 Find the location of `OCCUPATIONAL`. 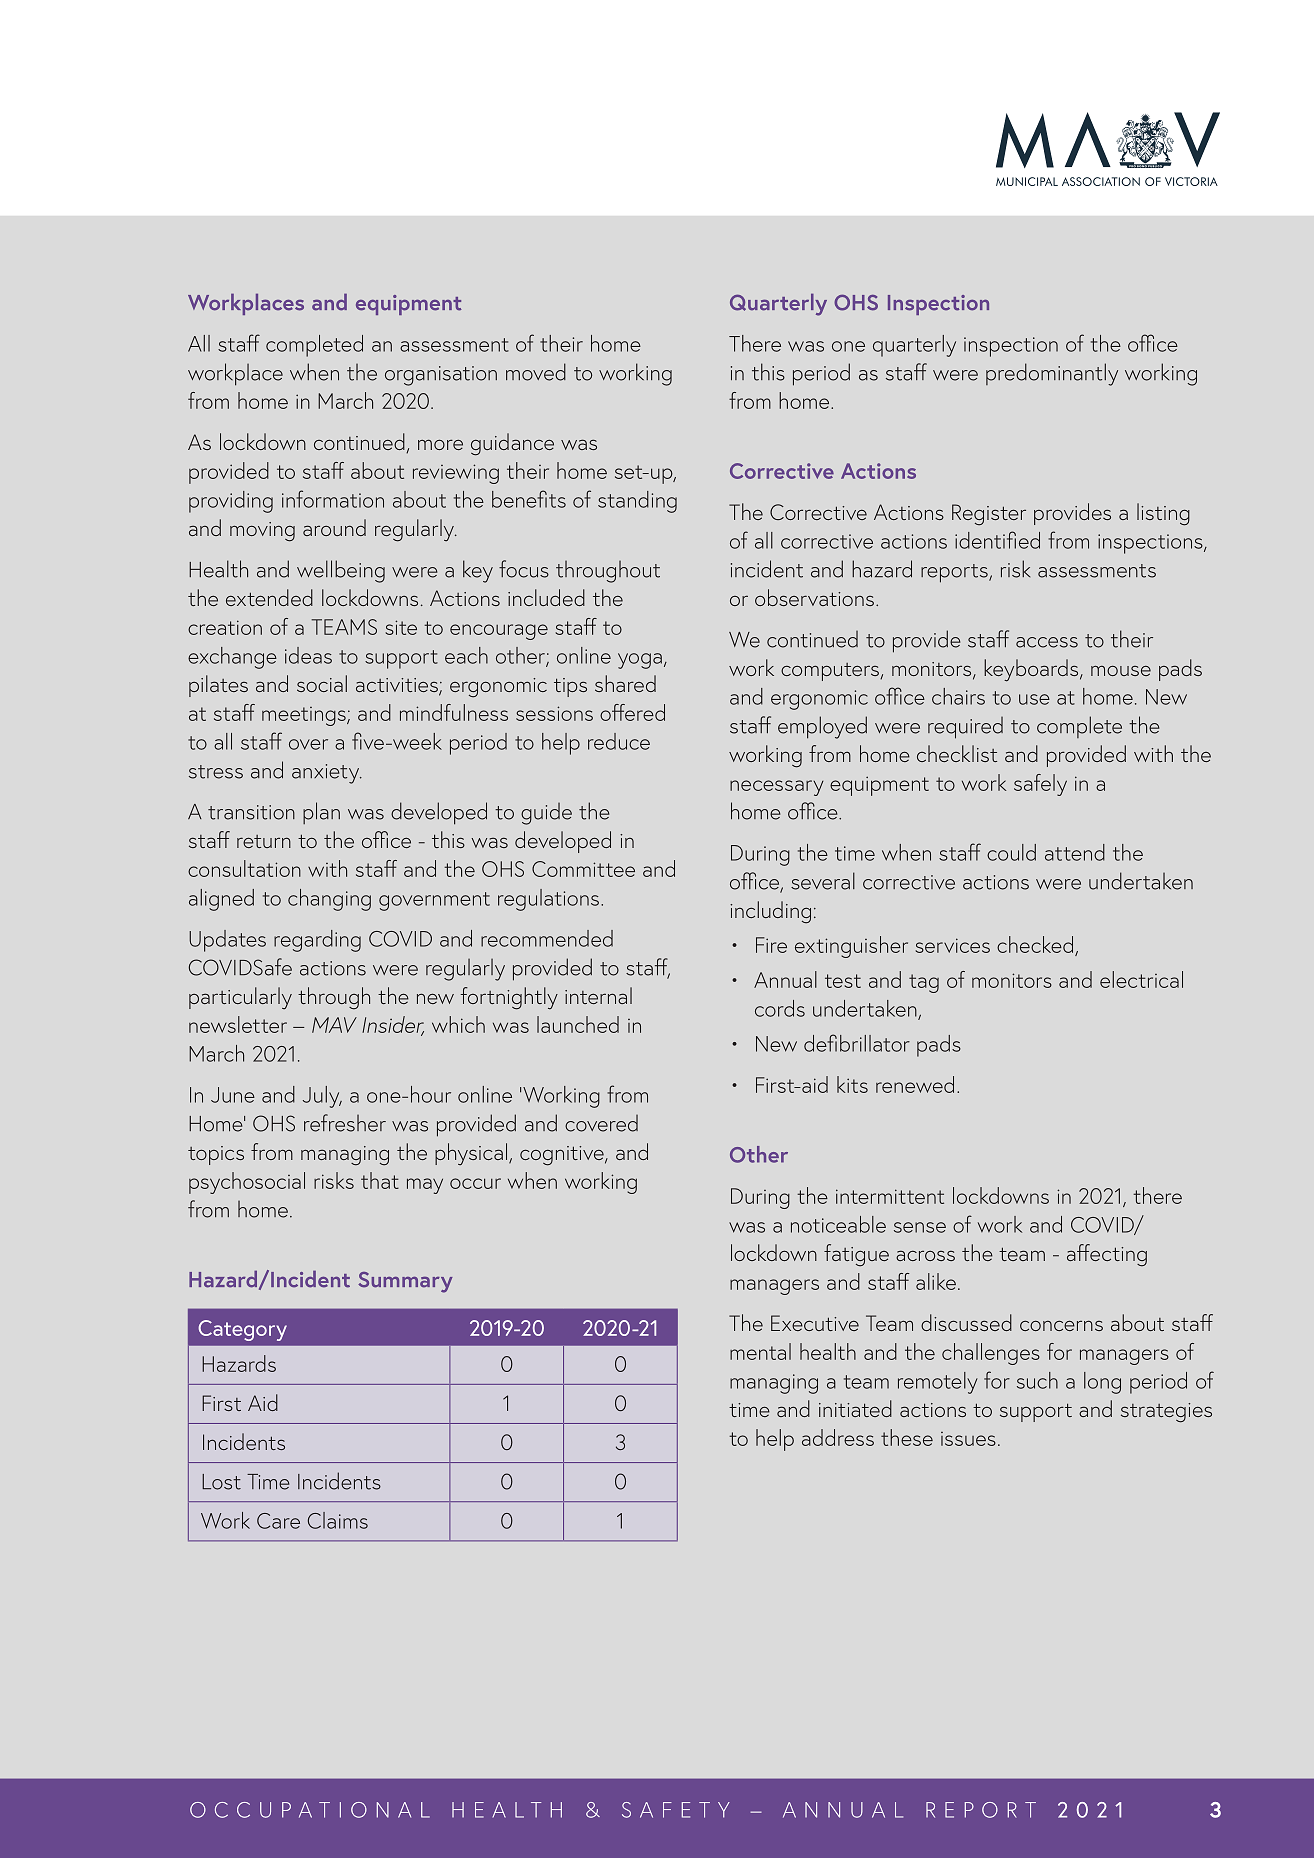

OCCUPATIONAL is located at coordinates (310, 1810).
